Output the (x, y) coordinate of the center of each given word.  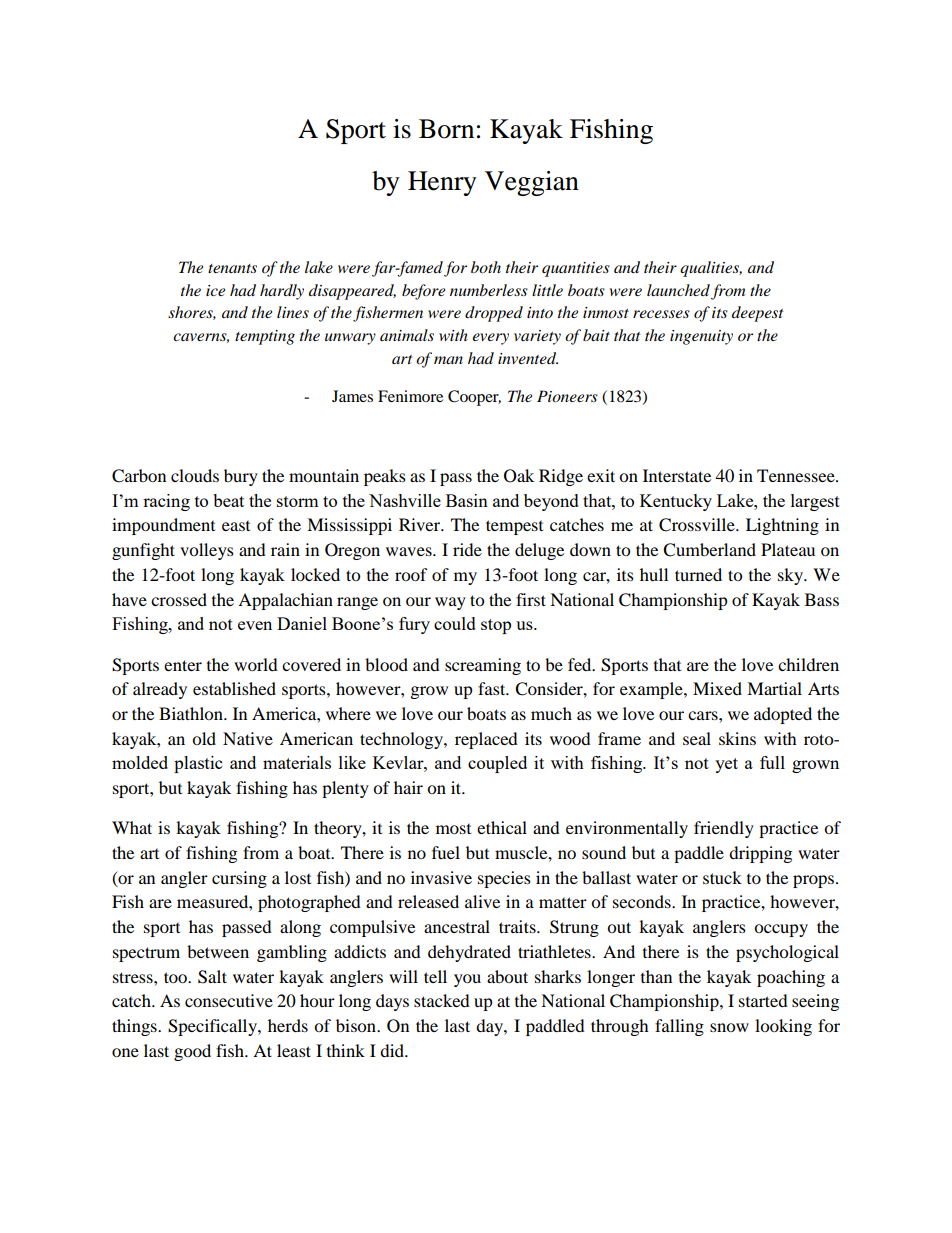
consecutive (229, 1000)
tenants (232, 268)
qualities (711, 269)
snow (729, 1027)
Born (446, 129)
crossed (179, 599)
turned (698, 574)
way (450, 603)
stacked (442, 1000)
